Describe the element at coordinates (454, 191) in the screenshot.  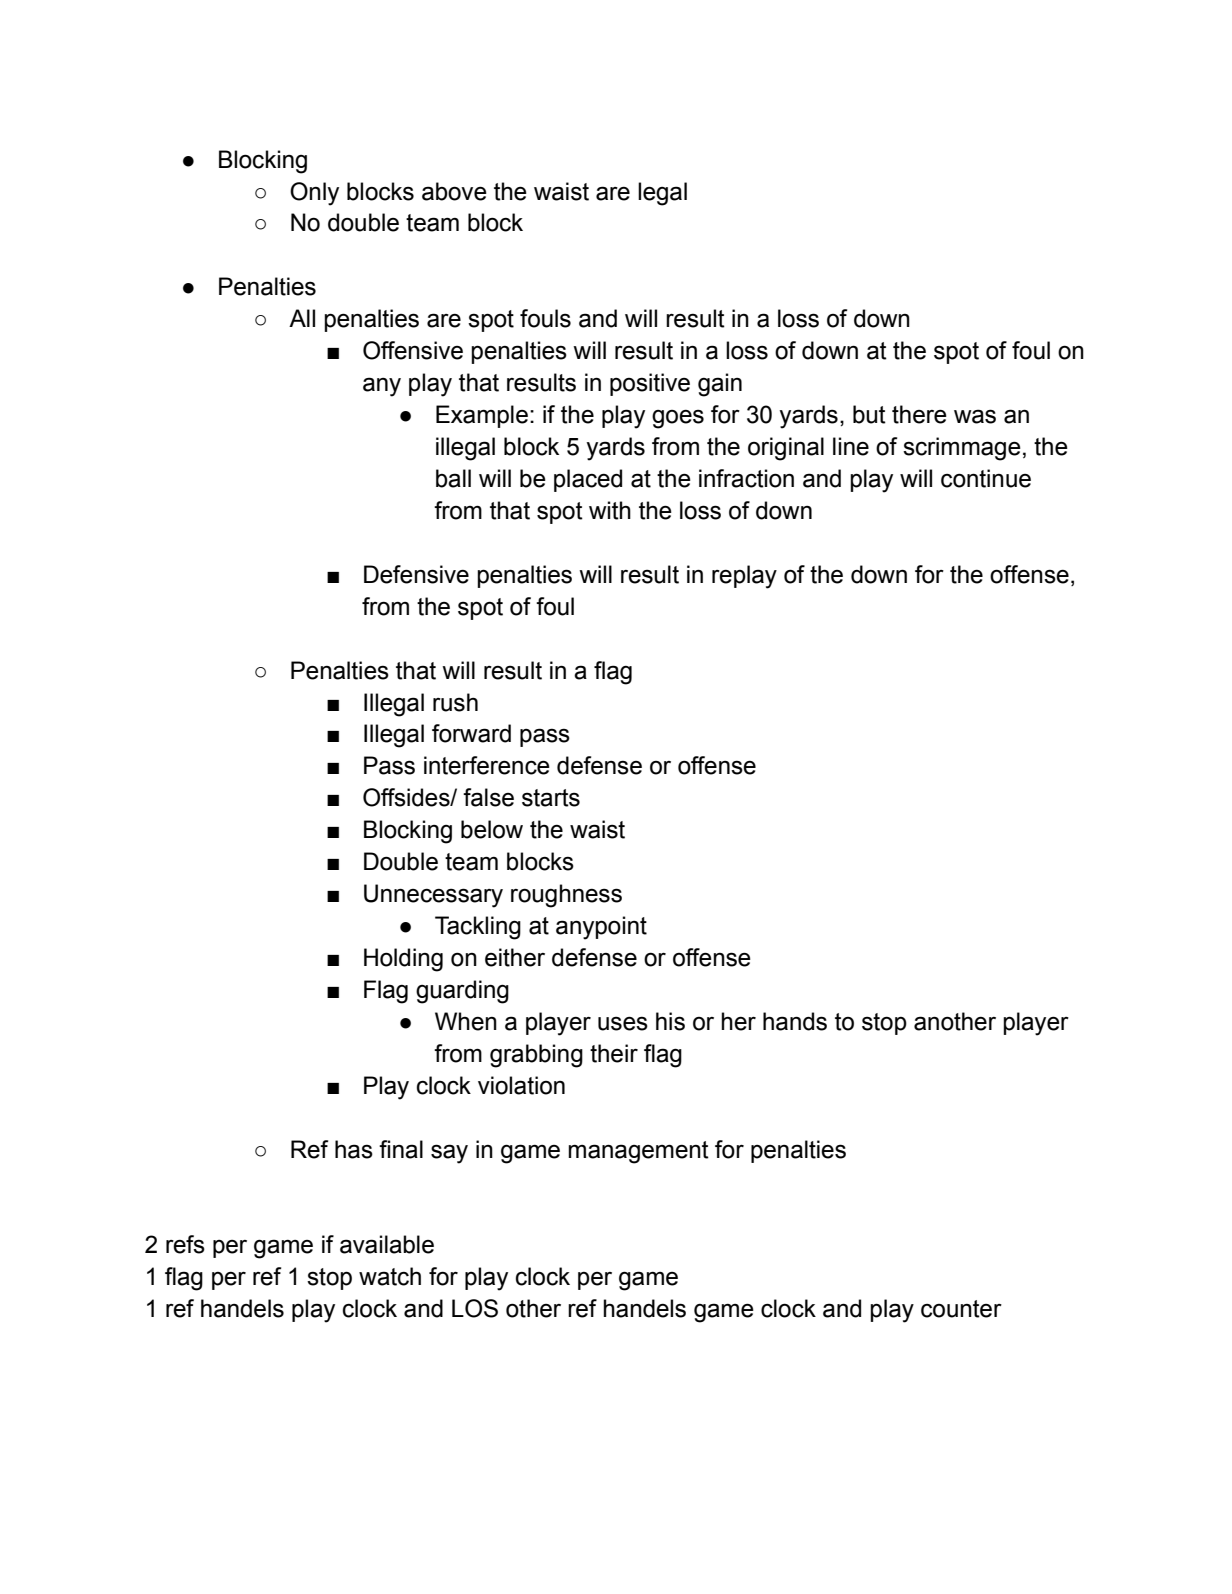
I see `above` at that location.
